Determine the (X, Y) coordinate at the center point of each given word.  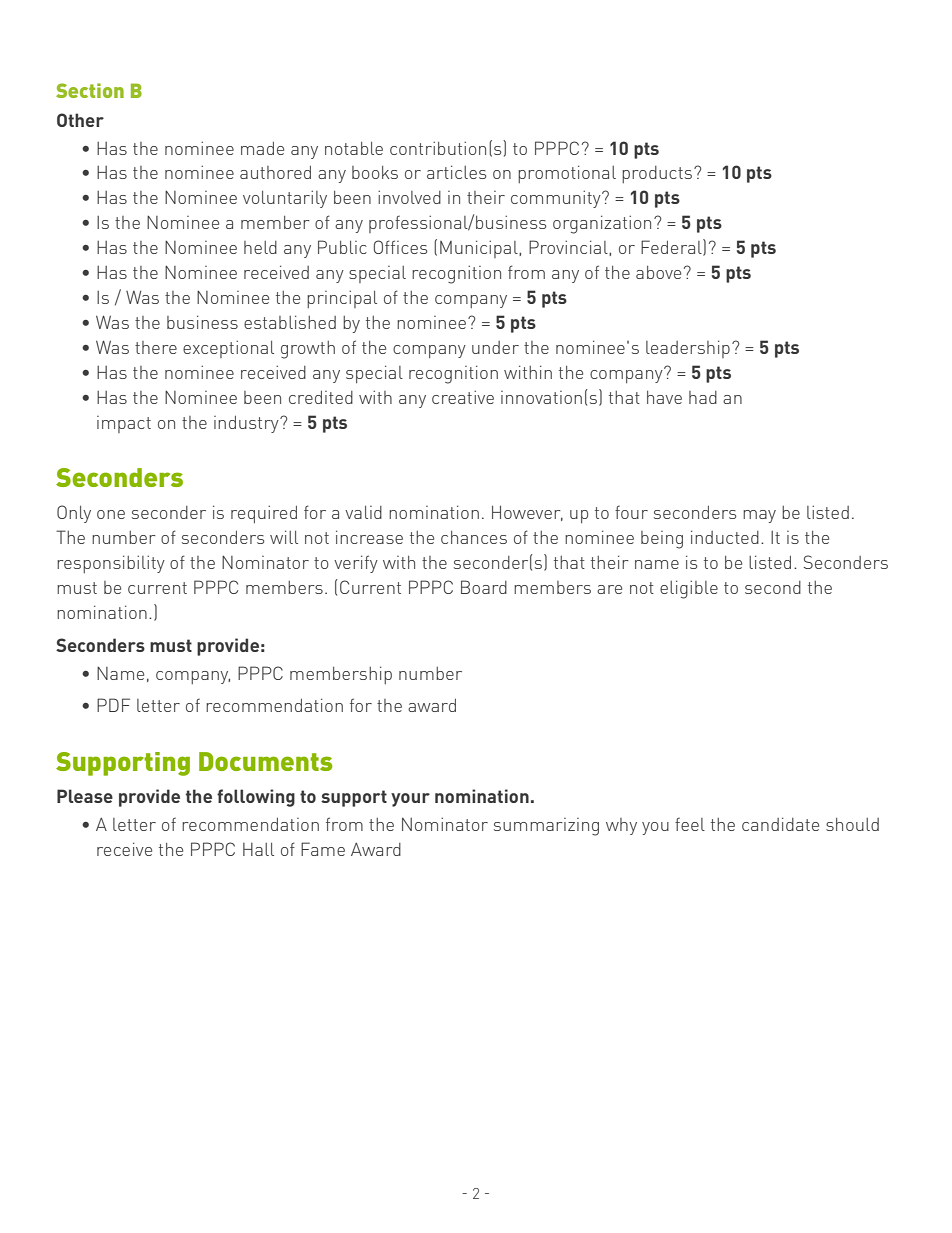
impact (124, 424)
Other (80, 120)
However (527, 513)
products (657, 174)
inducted (725, 537)
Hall (258, 849)
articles (456, 172)
